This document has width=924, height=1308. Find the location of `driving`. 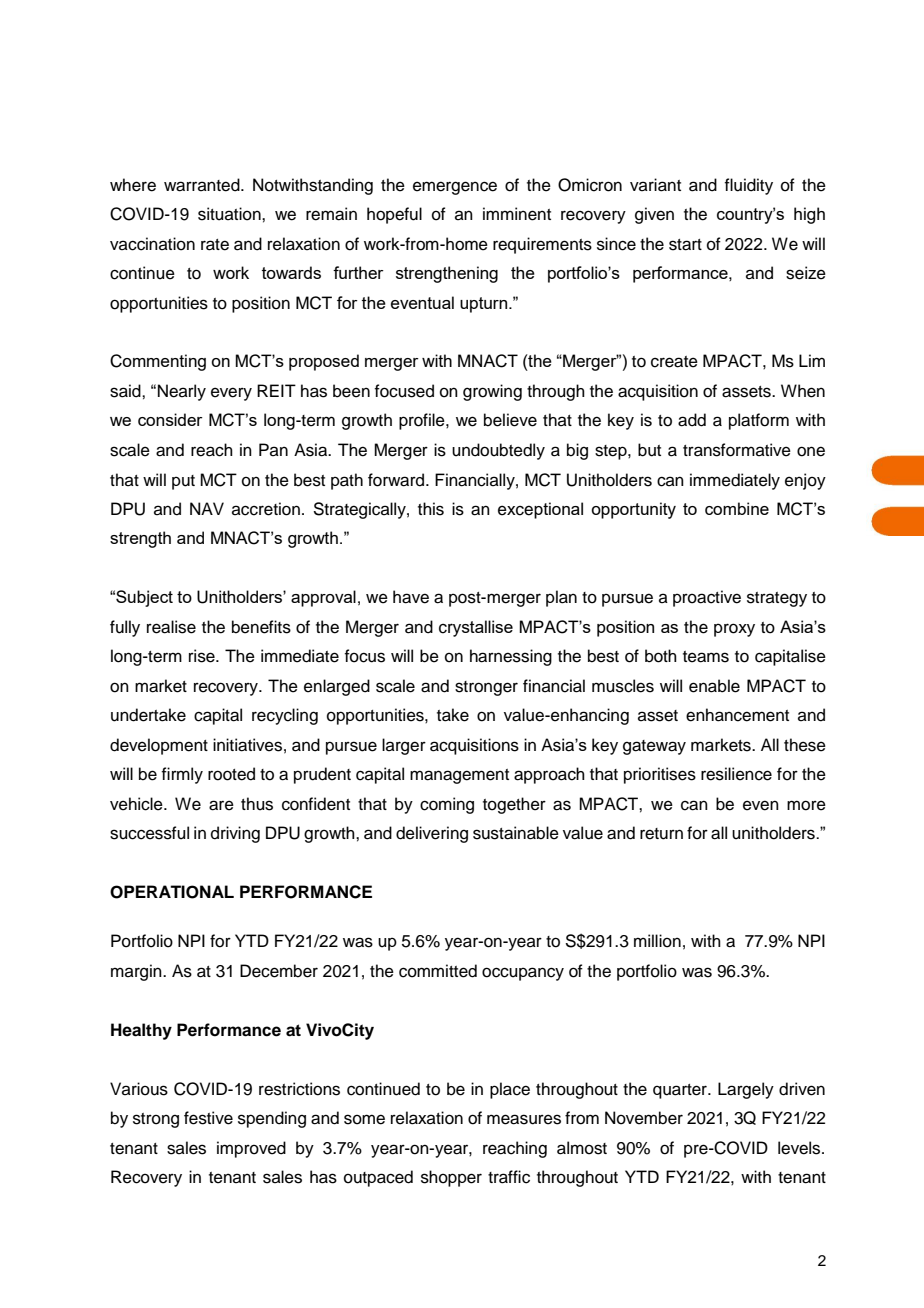

driving is located at coordinates (235, 834).
